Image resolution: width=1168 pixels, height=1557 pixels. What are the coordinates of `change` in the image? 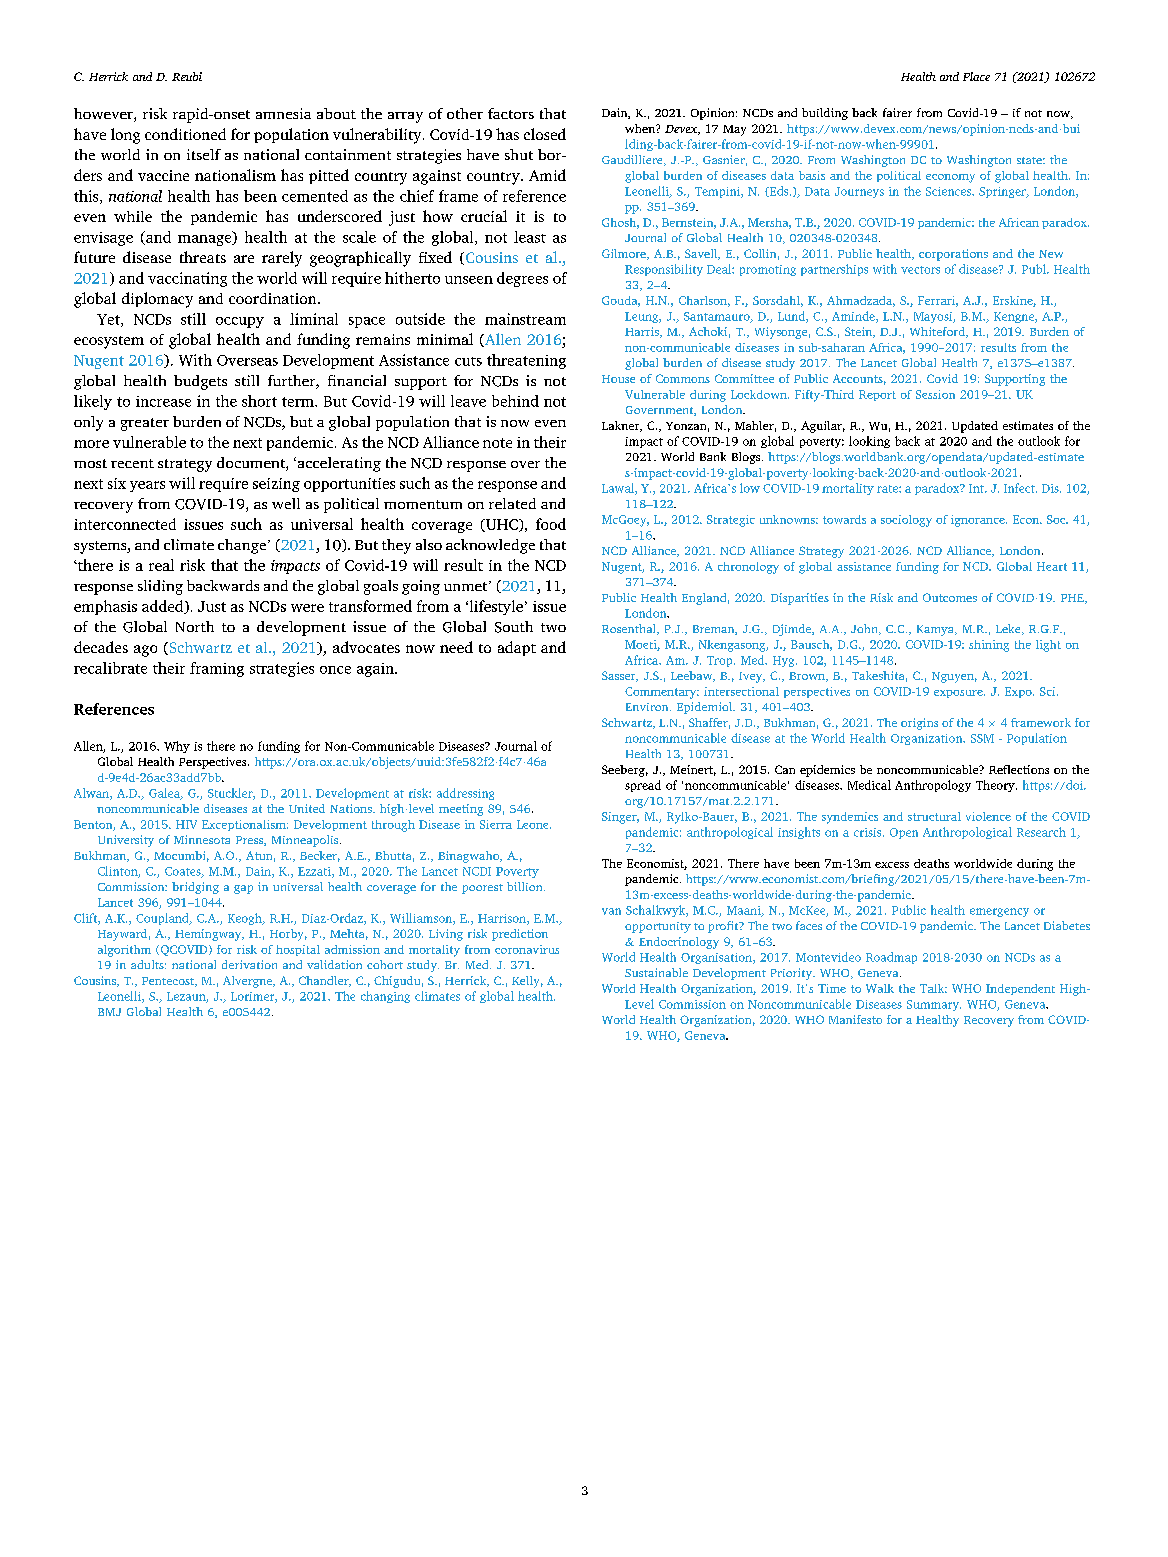 It's located at (242, 546).
